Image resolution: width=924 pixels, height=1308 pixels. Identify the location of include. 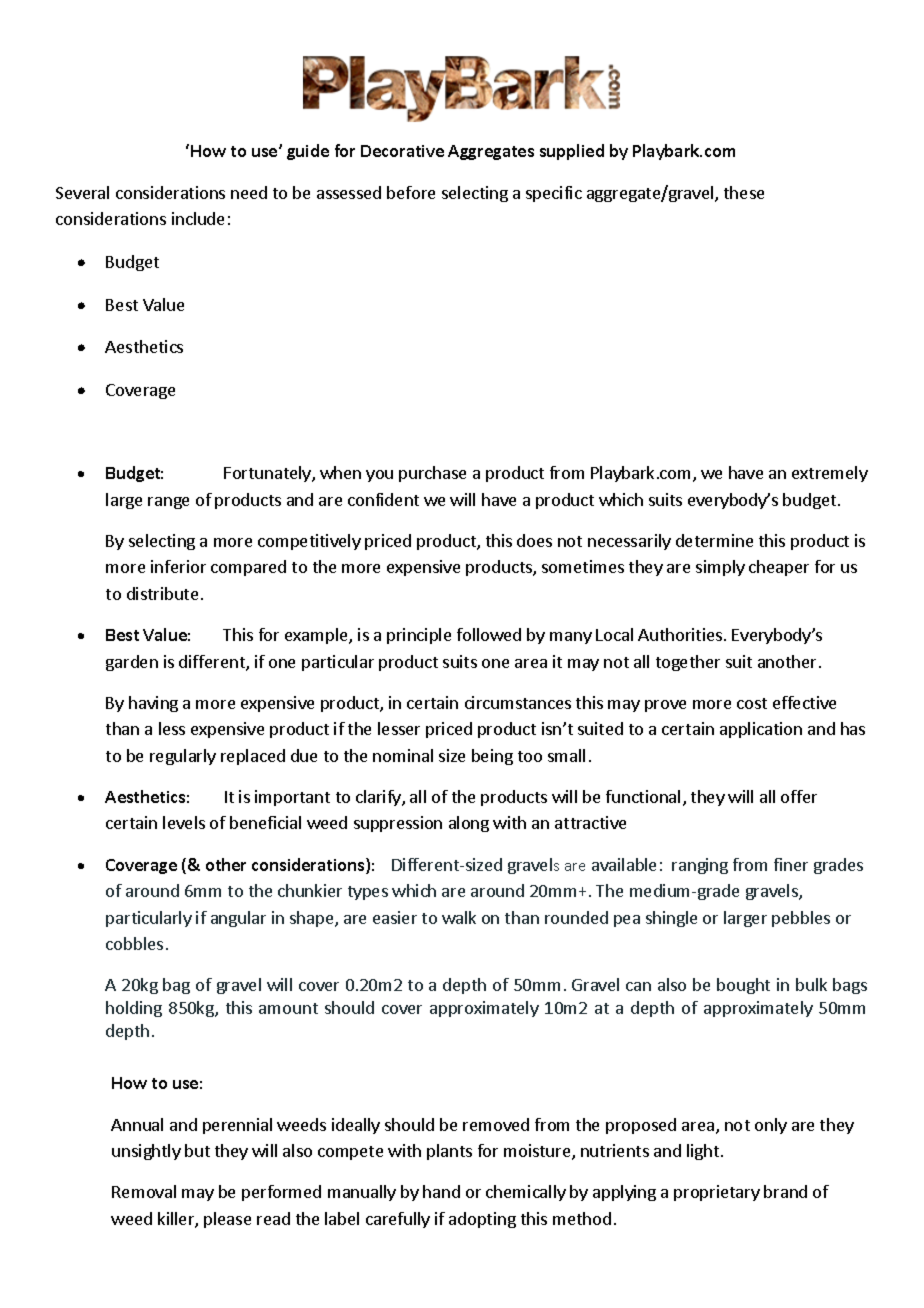
(198, 218).
